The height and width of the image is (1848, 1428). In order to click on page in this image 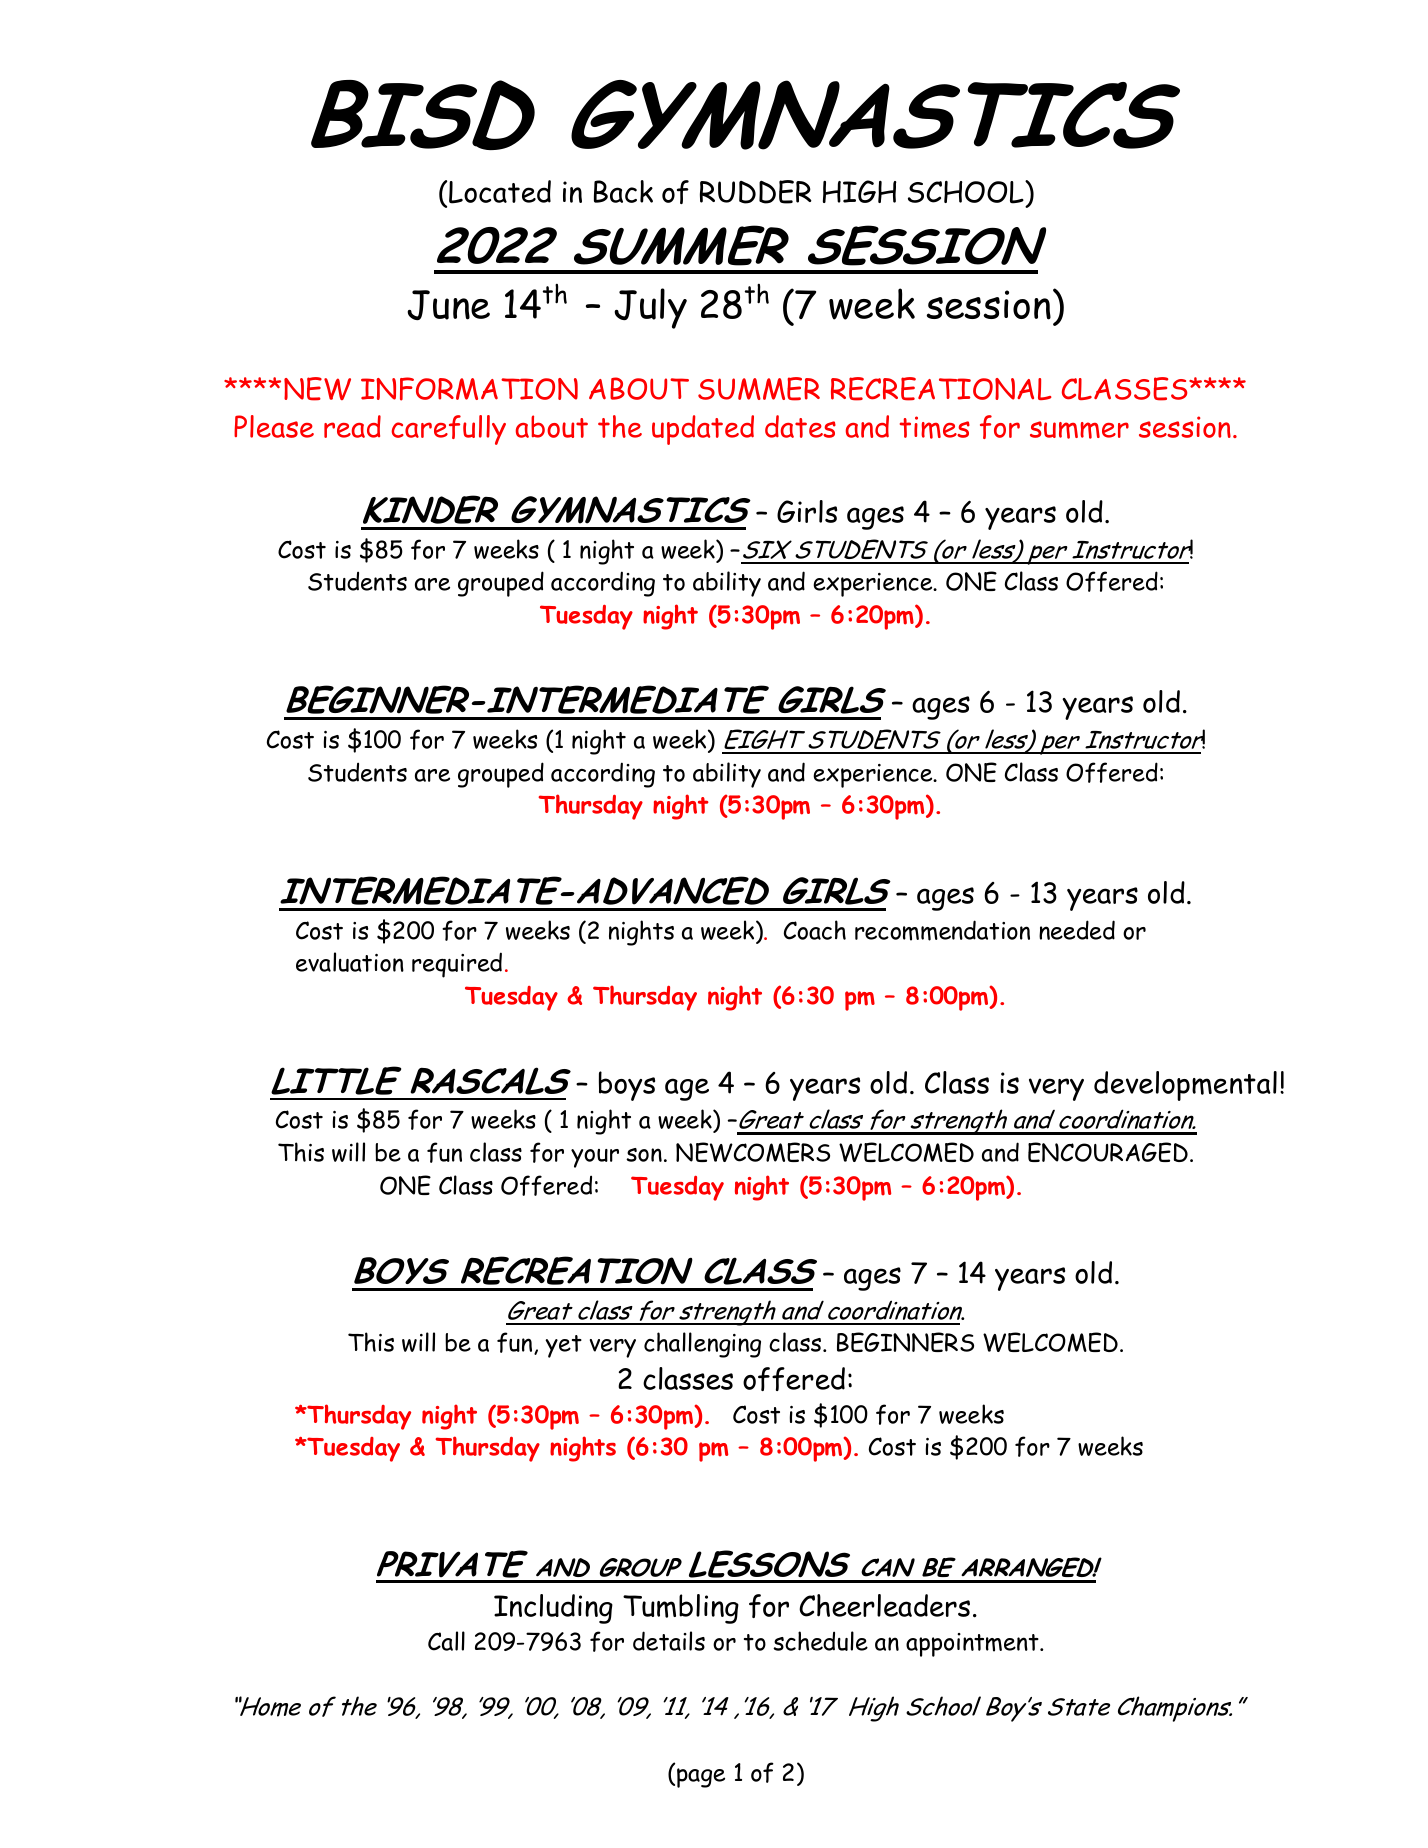, I will do `click(701, 1778)`.
